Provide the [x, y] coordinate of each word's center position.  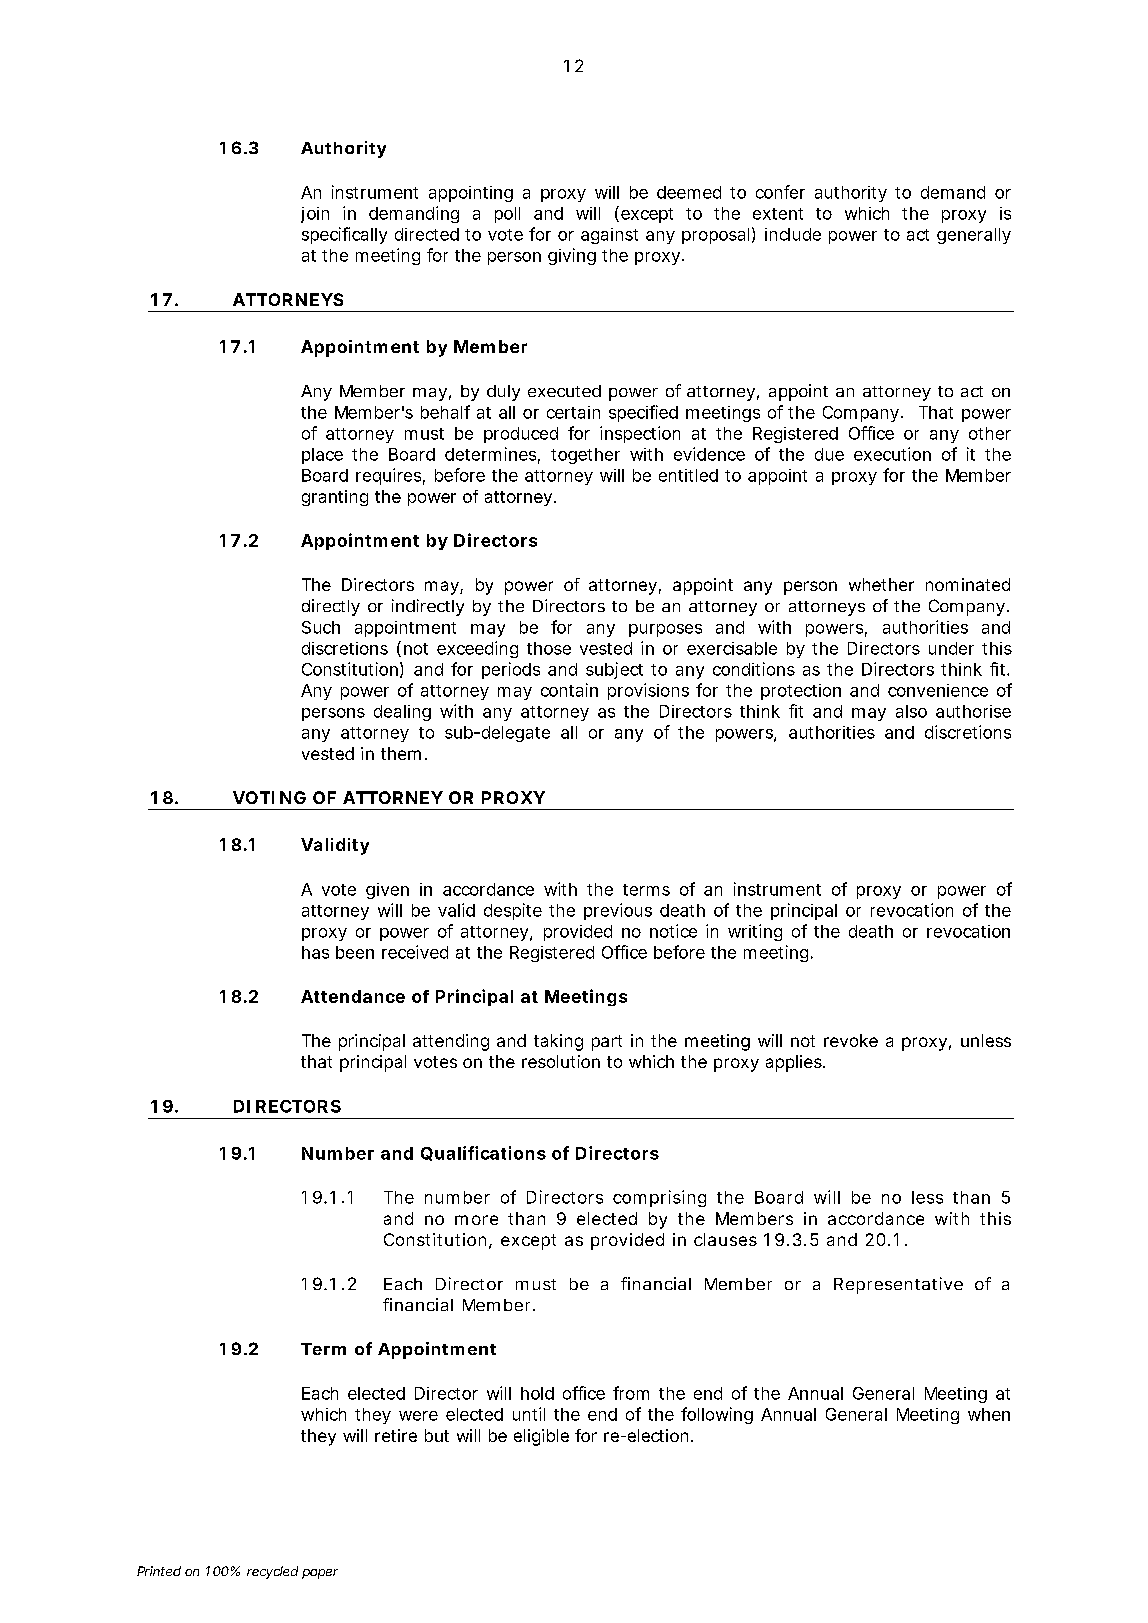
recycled [272, 1572]
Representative [898, 1285]
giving [572, 256]
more [476, 1220]
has [315, 952]
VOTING [269, 797]
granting [335, 498]
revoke [851, 1040]
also [911, 711]
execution [892, 454]
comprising [659, 1198]
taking [558, 1042]
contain [569, 690]
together [585, 456]
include [793, 234]
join [315, 215]
